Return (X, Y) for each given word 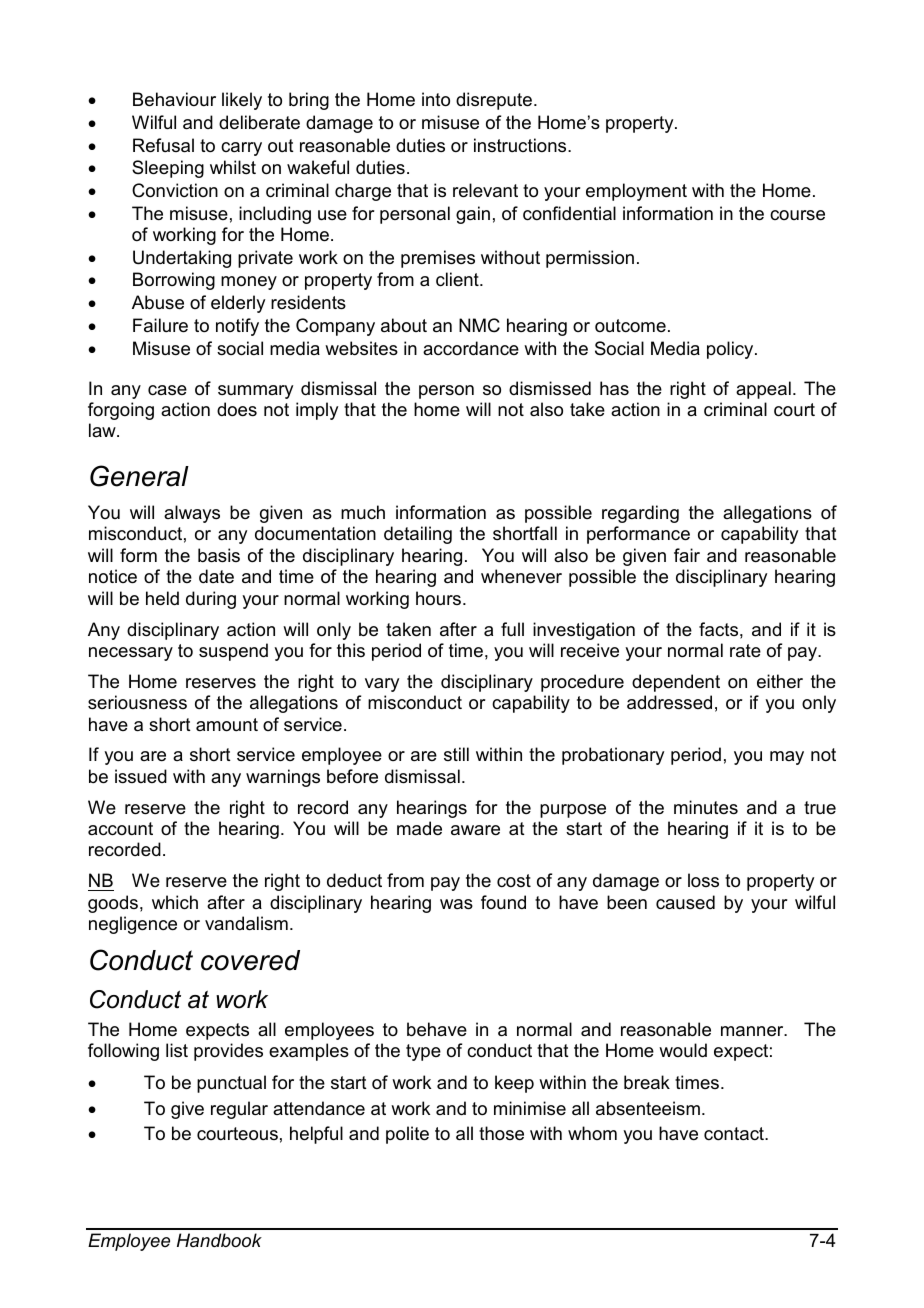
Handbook (219, 1240)
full (512, 629)
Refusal (163, 145)
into (436, 99)
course (797, 215)
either (780, 681)
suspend (233, 652)
